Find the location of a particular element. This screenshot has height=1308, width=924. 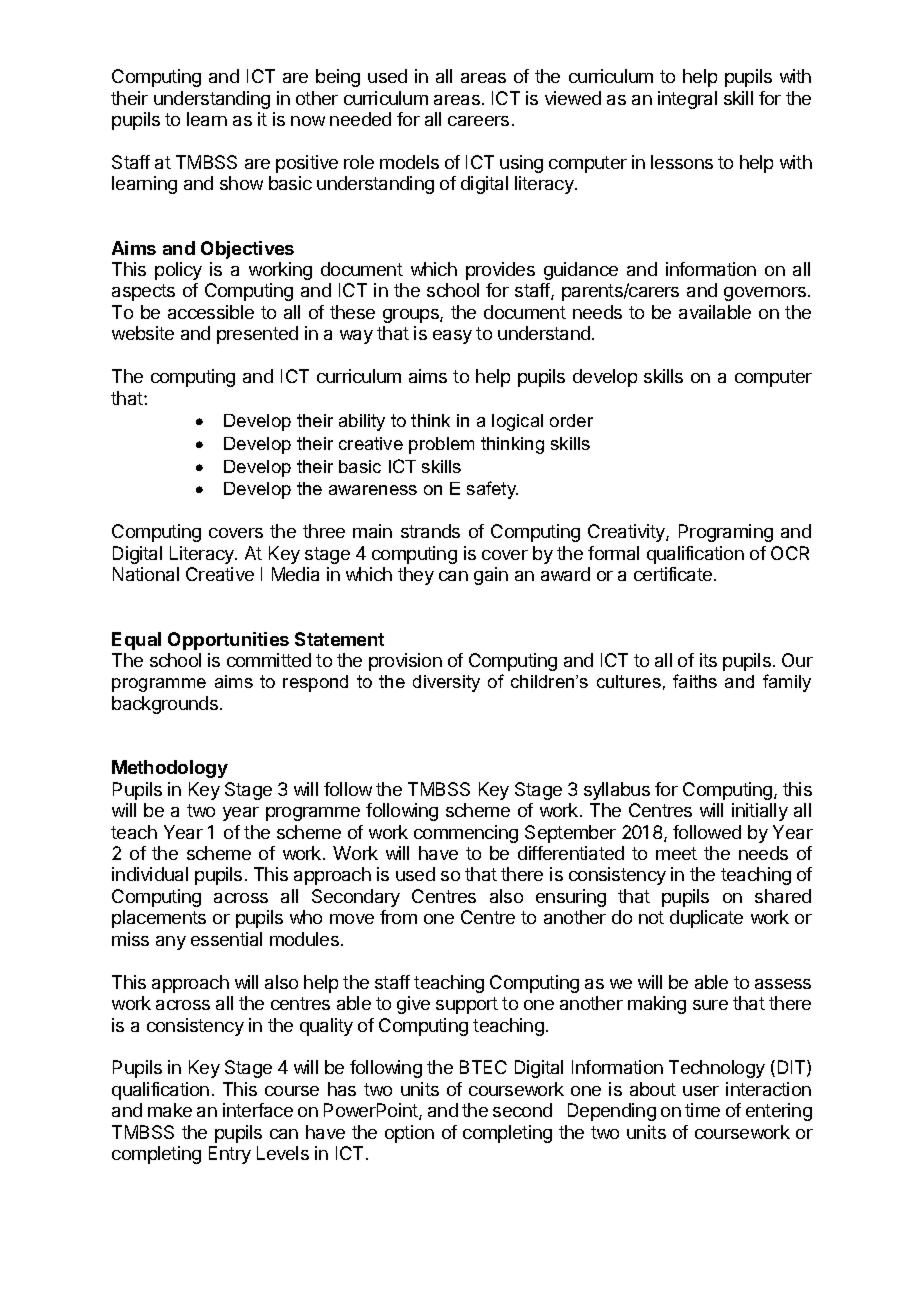

time is located at coordinates (702, 1110).
